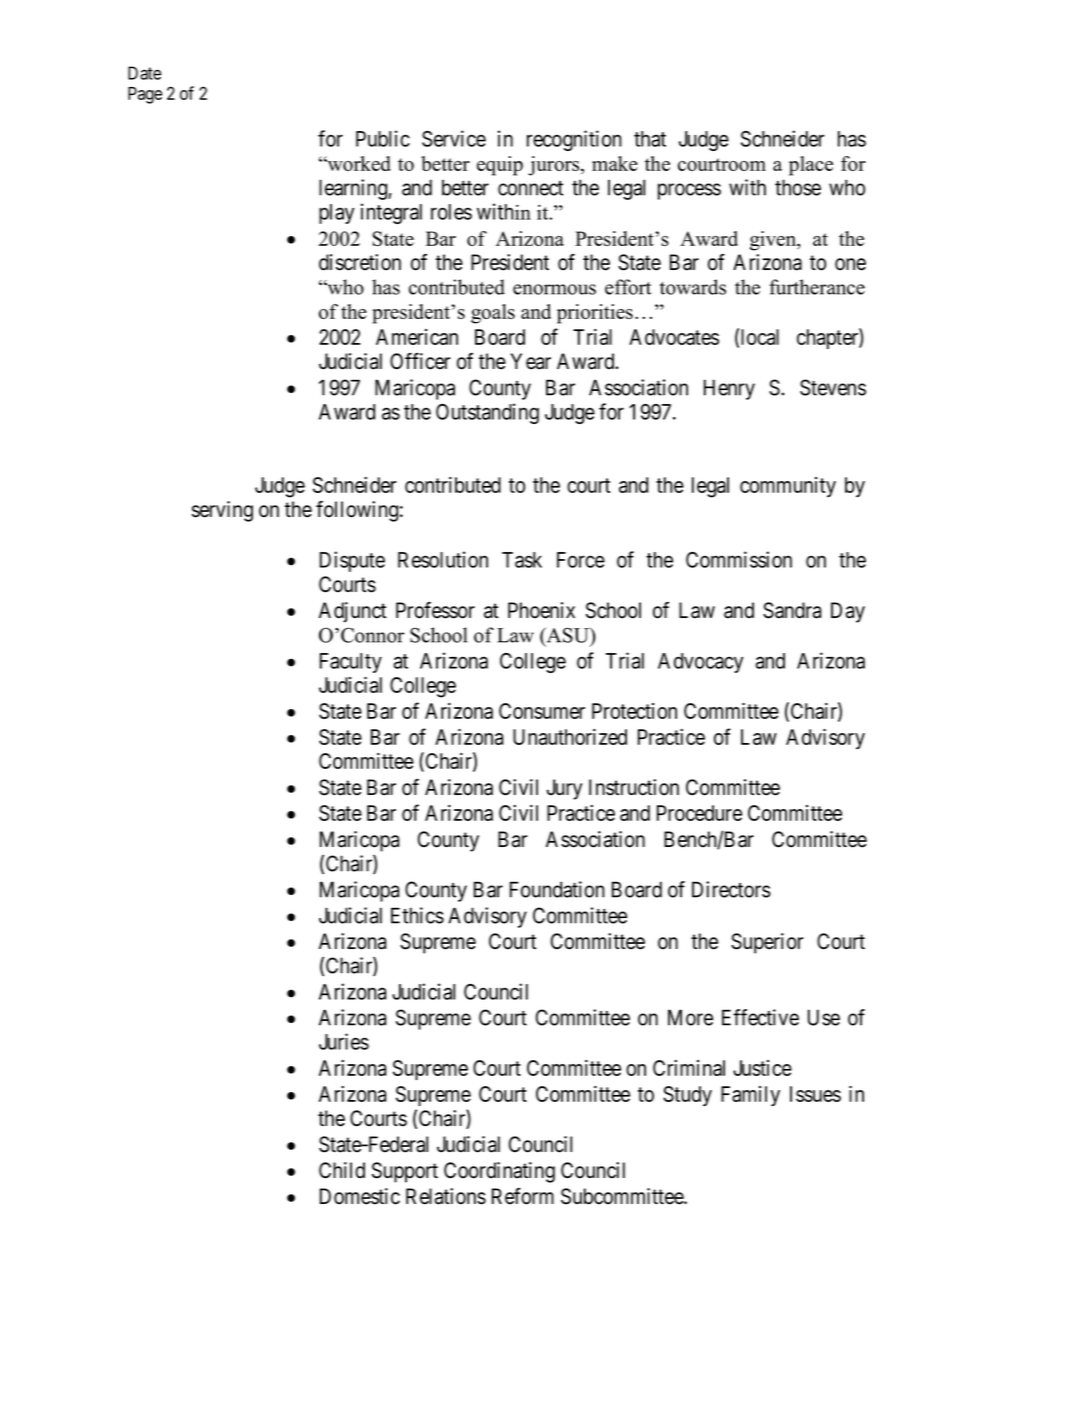 The height and width of the screenshot is (1401, 1082). I want to click on Child, so click(342, 1170).
